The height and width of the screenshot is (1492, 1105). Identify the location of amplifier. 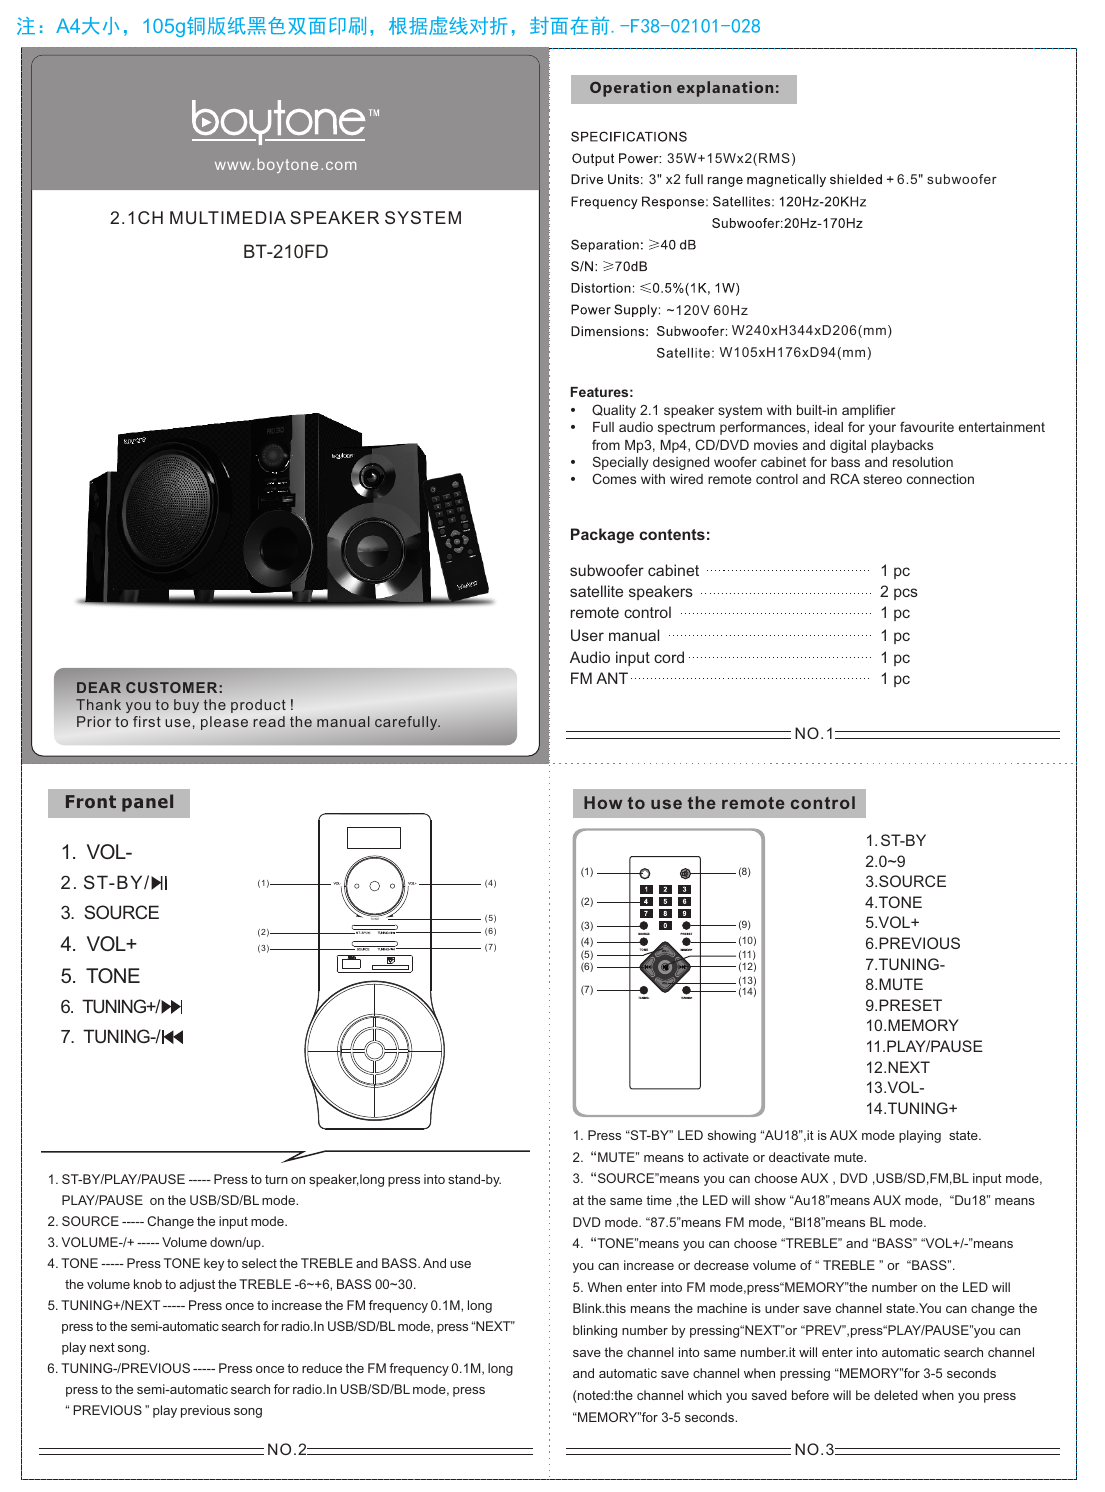
(868, 411).
